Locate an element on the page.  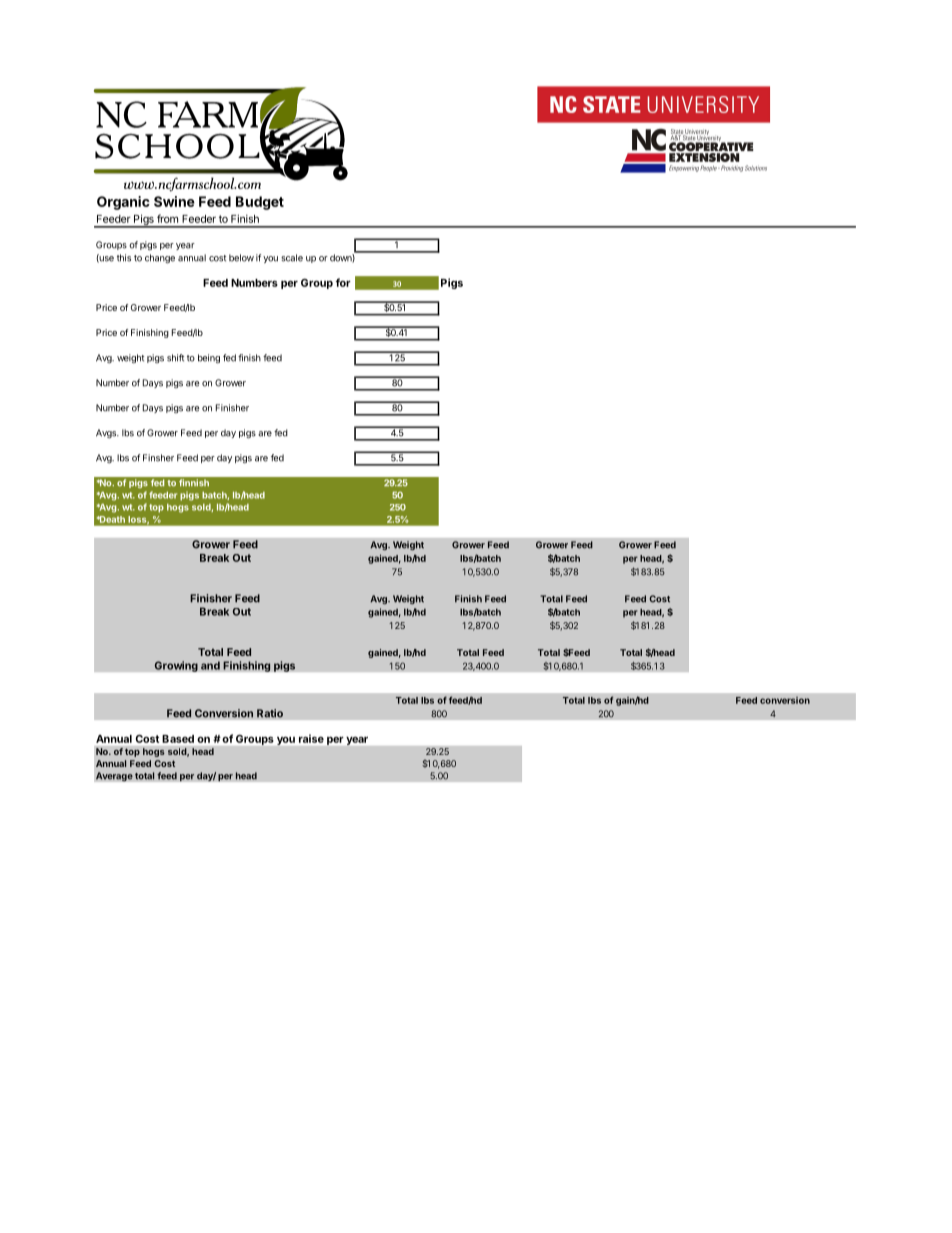
shift is located at coordinates (175, 358).
